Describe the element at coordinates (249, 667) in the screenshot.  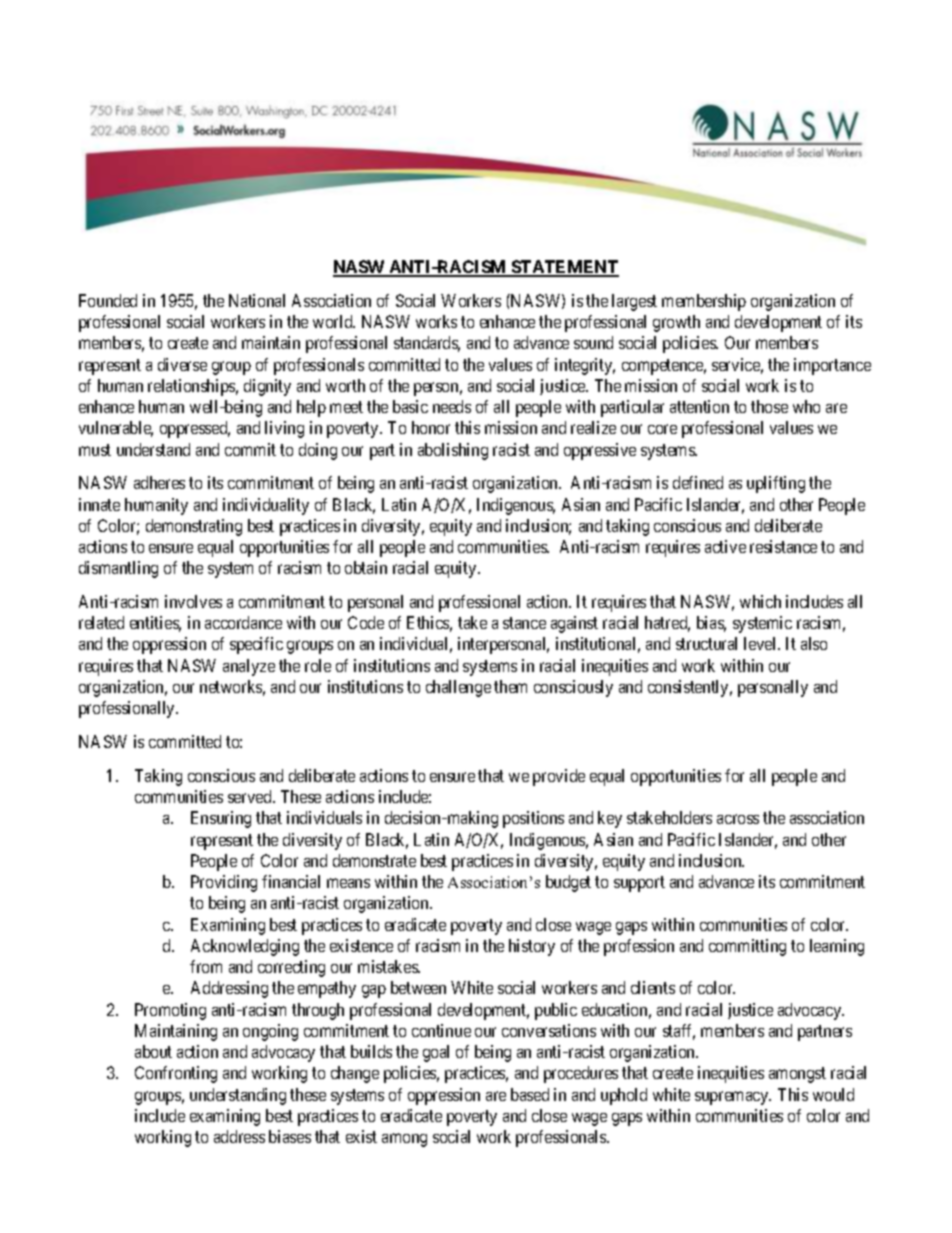
I see `analyze` at that location.
